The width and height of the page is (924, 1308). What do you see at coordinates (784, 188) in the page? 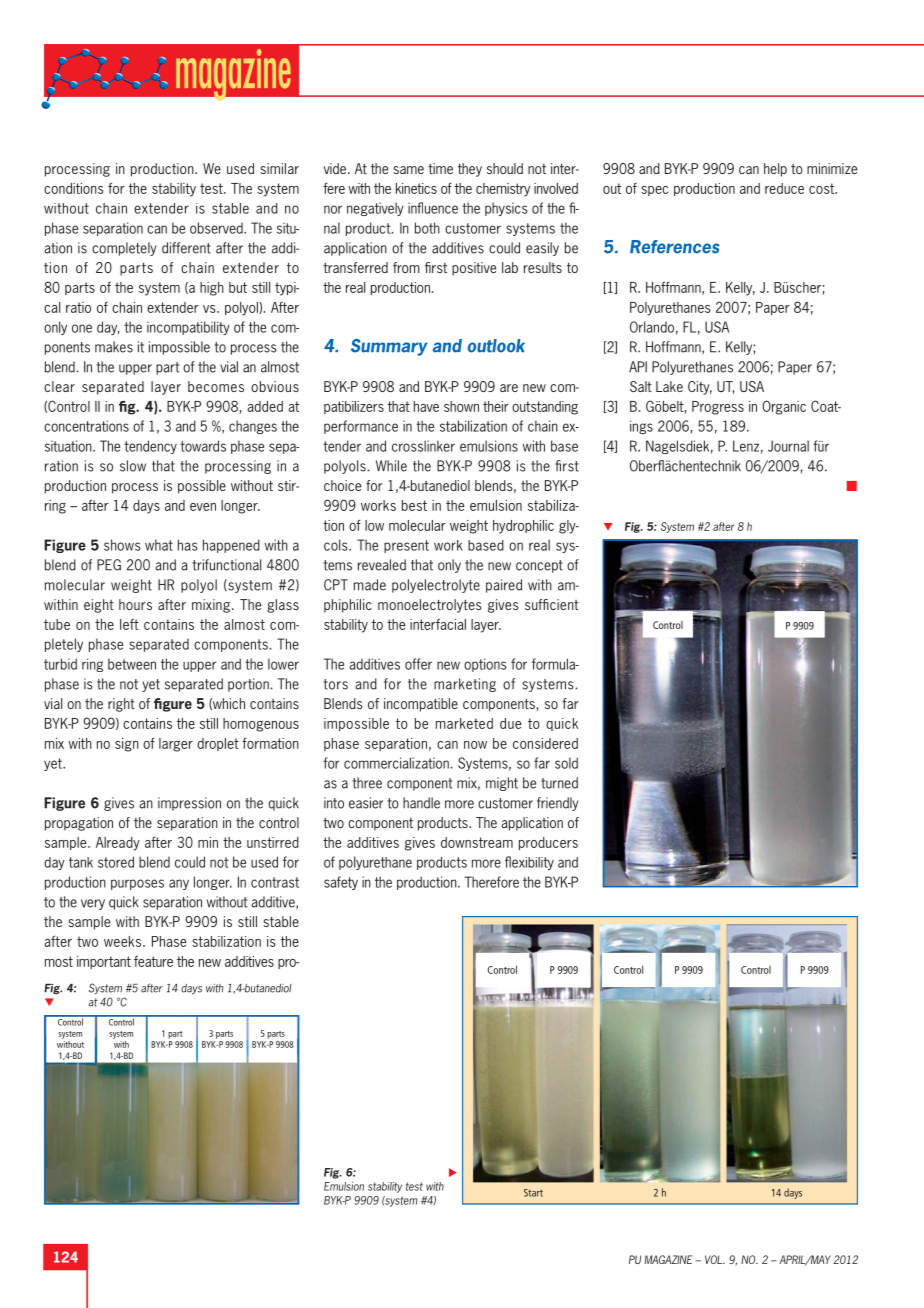
I see `reduce` at bounding box center [784, 188].
